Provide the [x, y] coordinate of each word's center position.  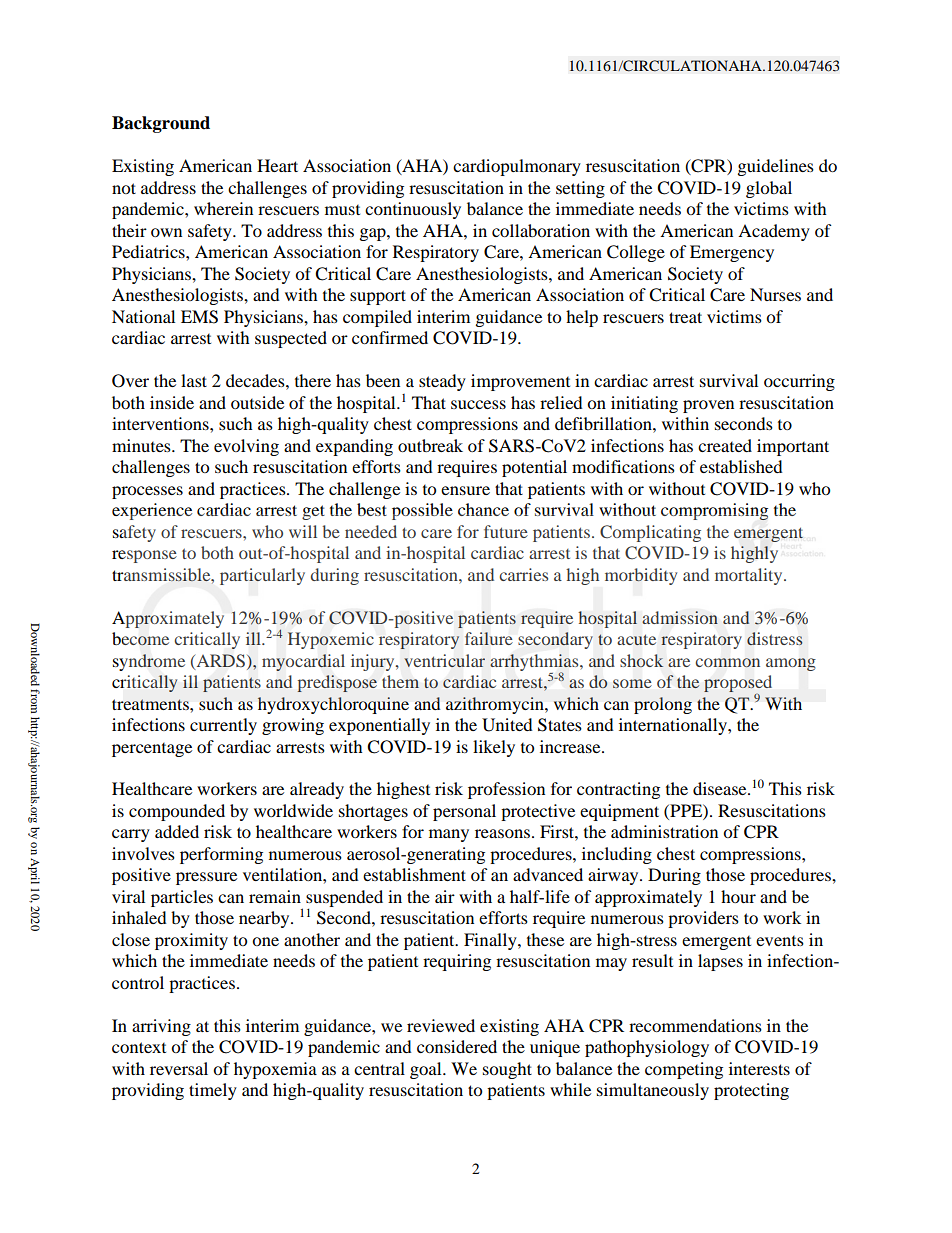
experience [152, 511]
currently [223, 726]
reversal [179, 1068]
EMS [199, 317]
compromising [714, 511]
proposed [738, 685]
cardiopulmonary [517, 167]
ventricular [444, 661]
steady [442, 382]
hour [738, 896]
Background [161, 124]
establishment [414, 874]
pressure [206, 878]
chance [483, 509]
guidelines [776, 167]
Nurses [775, 294]
